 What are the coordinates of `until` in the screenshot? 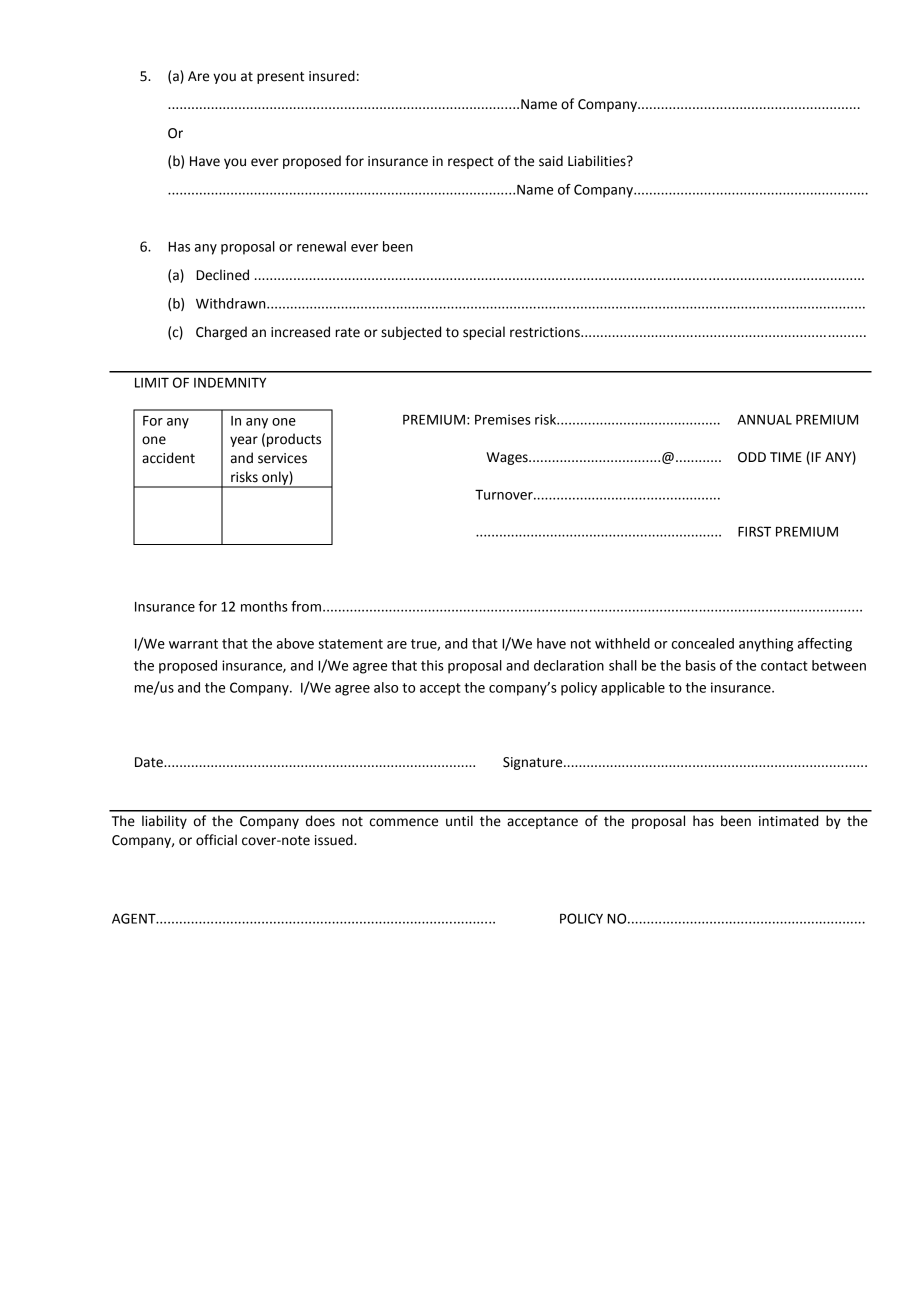 It's located at (459, 821).
